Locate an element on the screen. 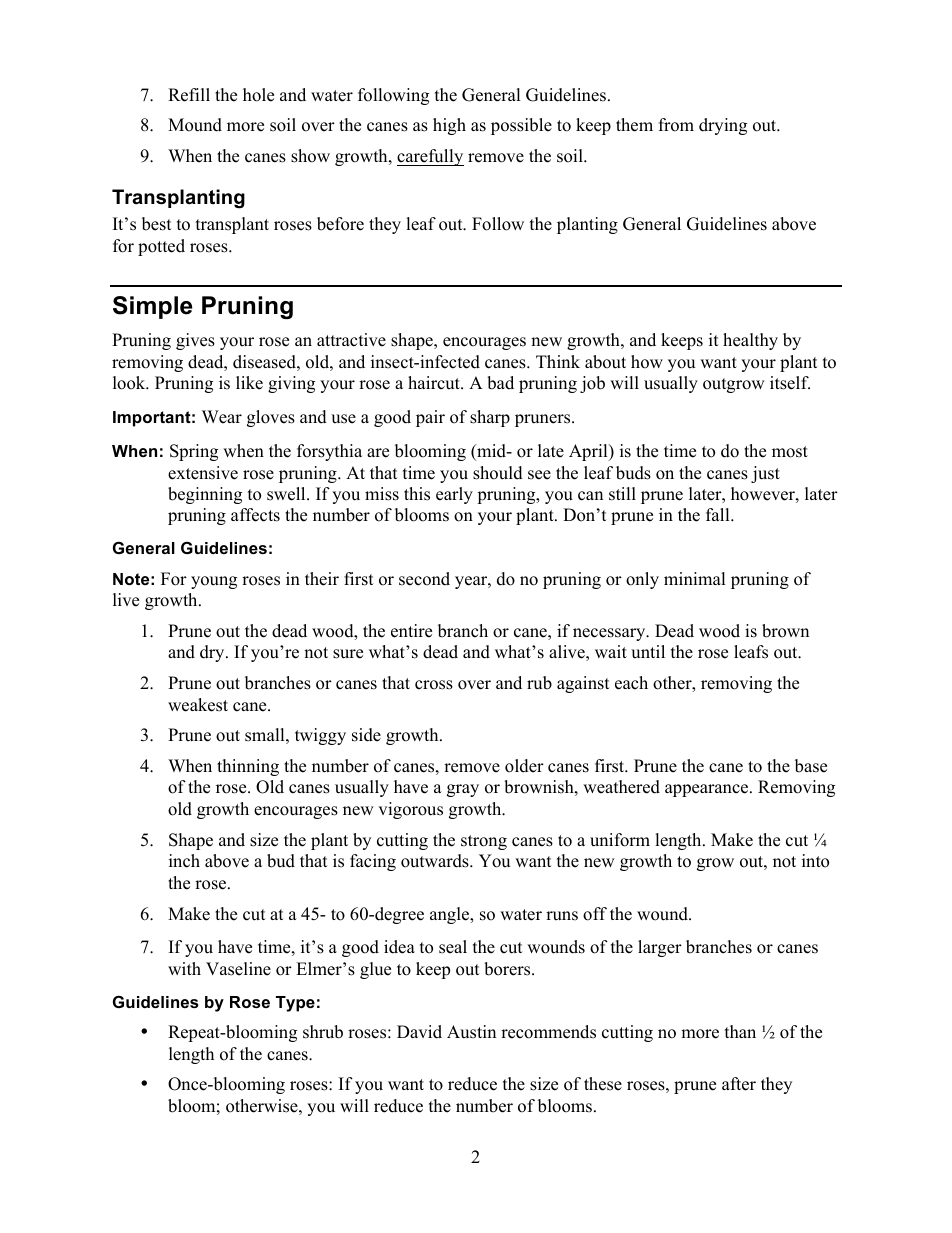  high is located at coordinates (449, 126).
